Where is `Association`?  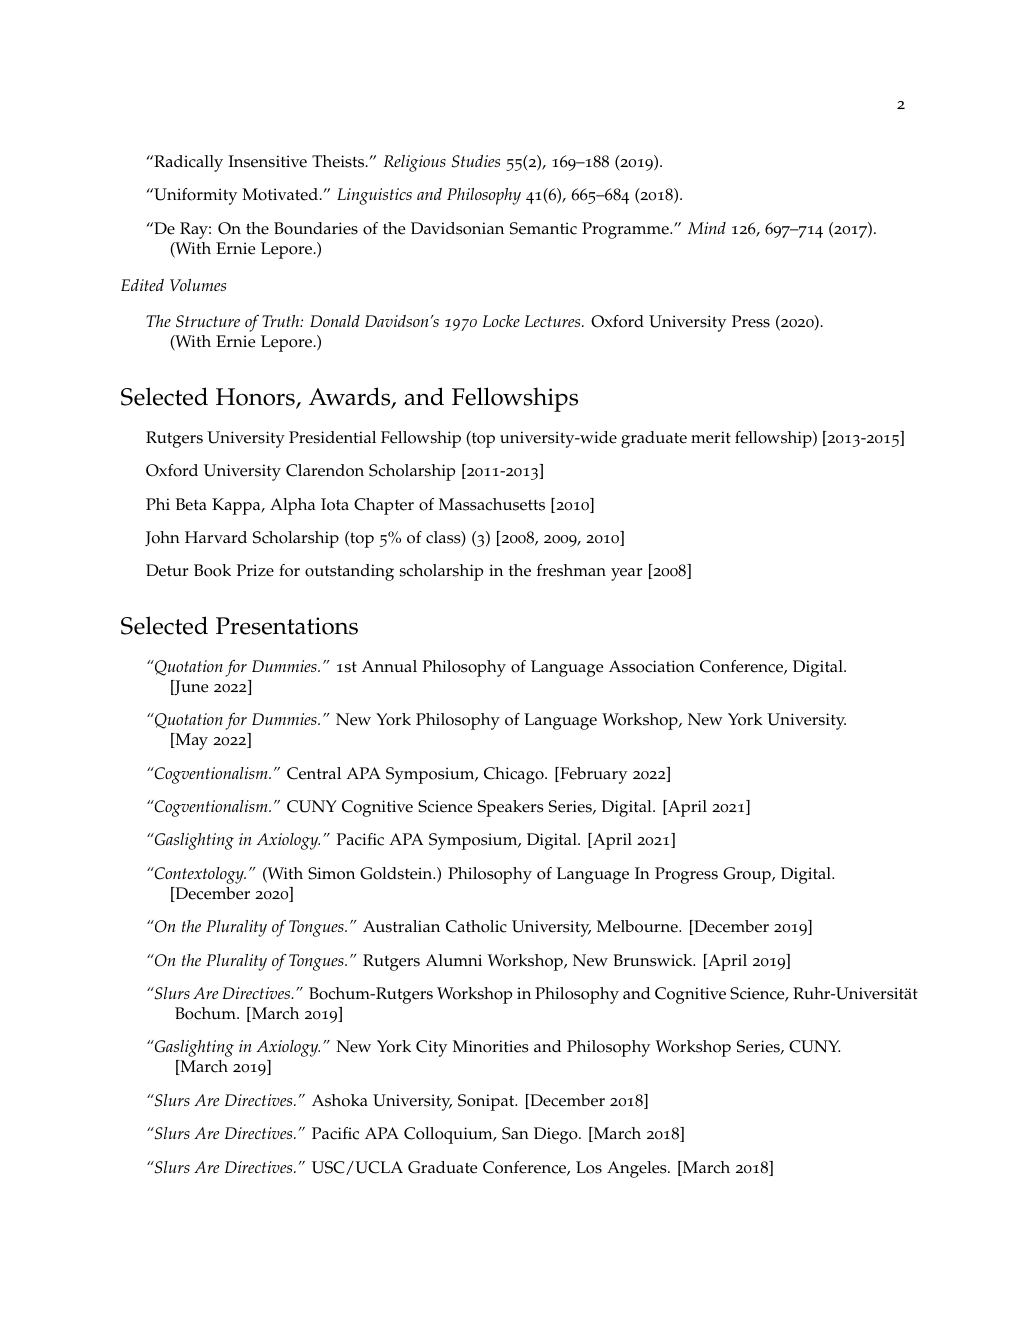
Association is located at coordinates (652, 666).
